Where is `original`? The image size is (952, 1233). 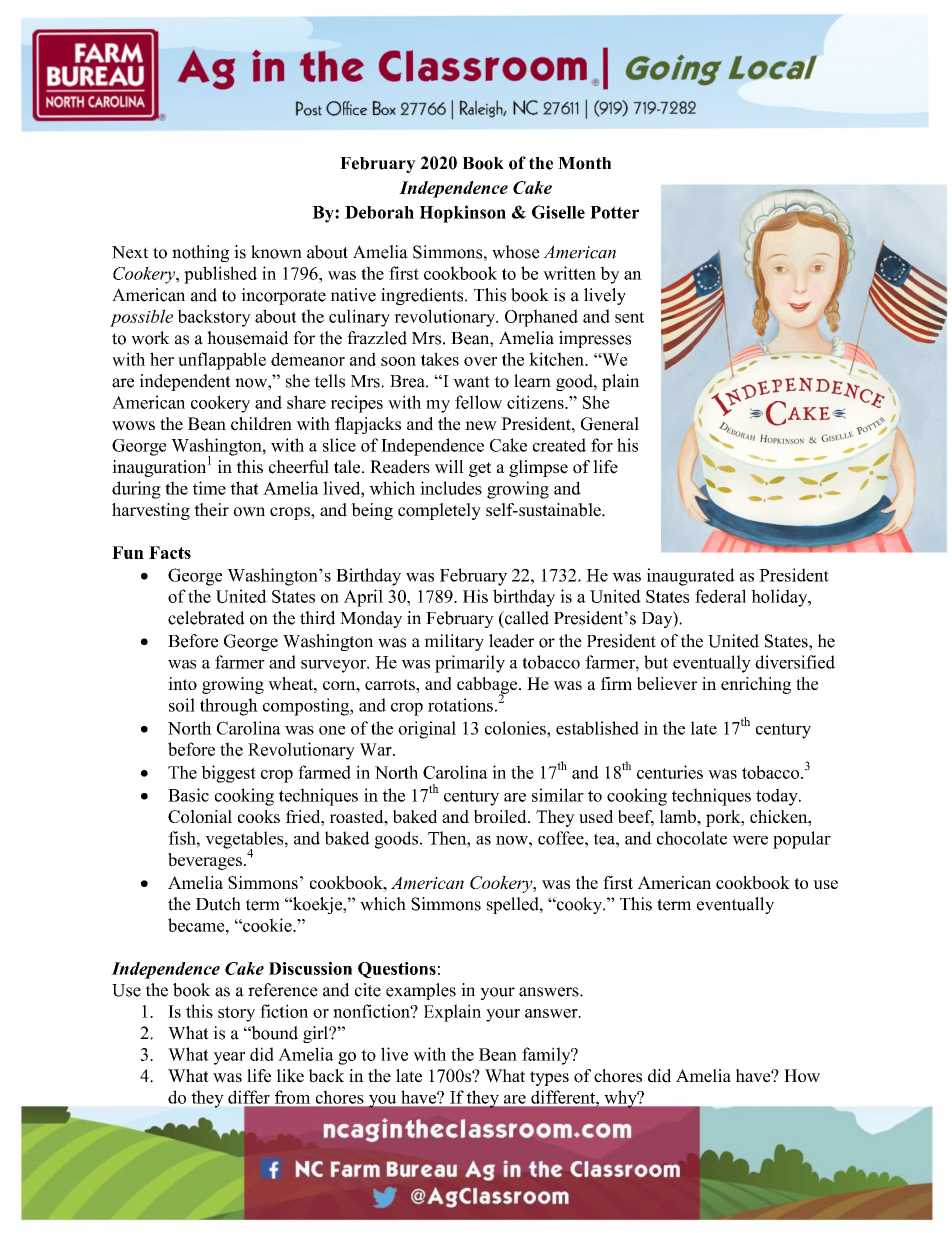
original is located at coordinates (427, 730).
